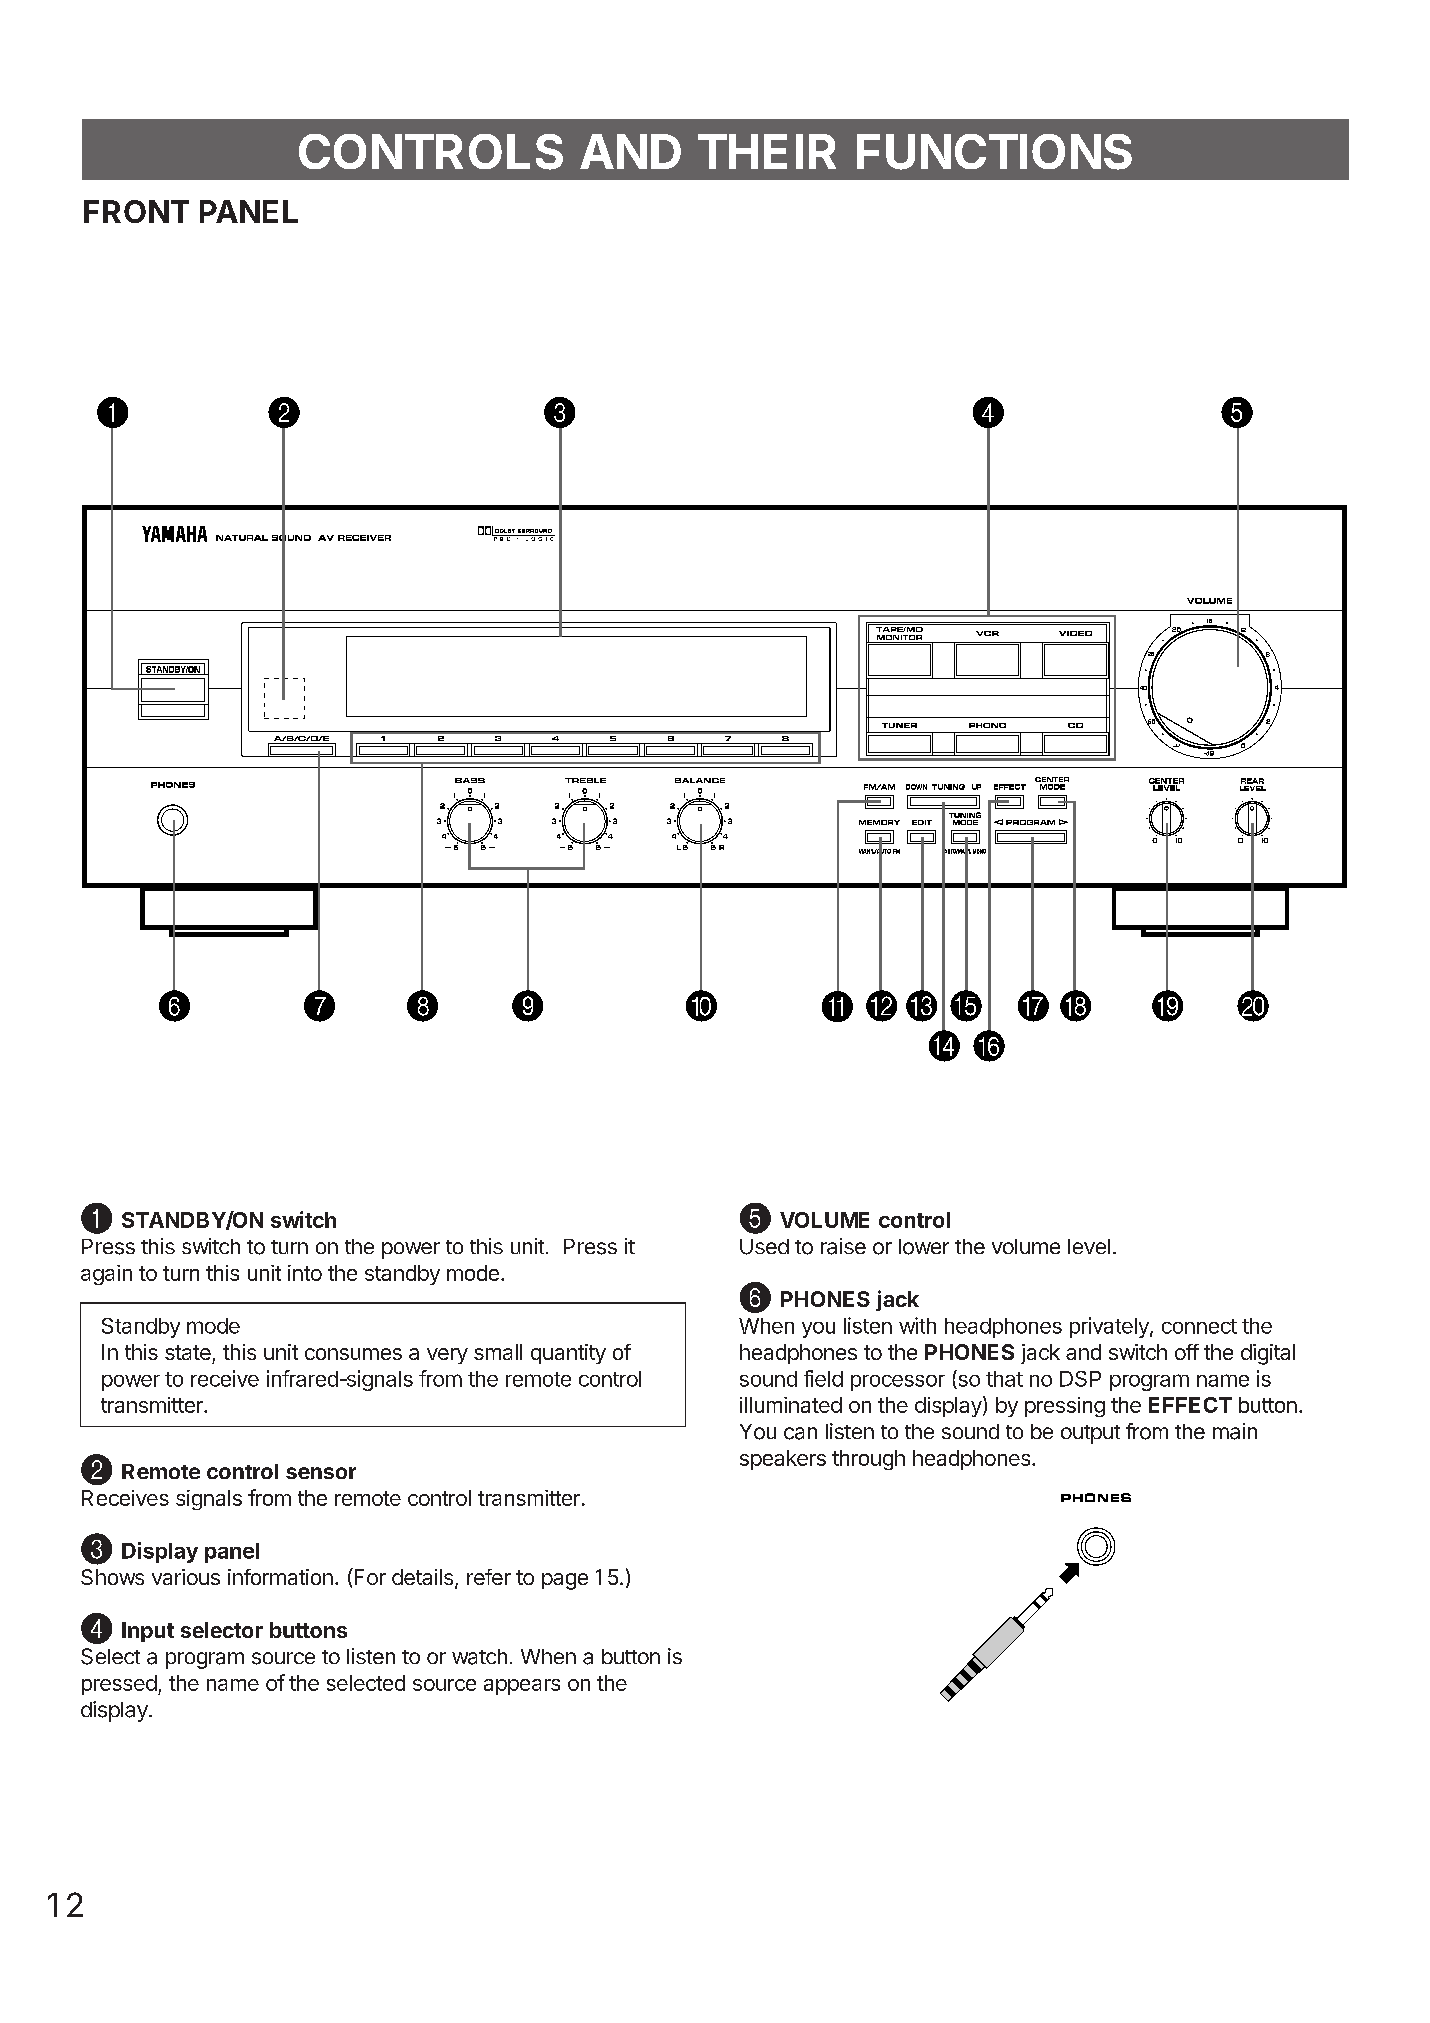 The width and height of the document is (1430, 2023). What do you see at coordinates (136, 211) in the document?
I see `FRONT` at bounding box center [136, 211].
